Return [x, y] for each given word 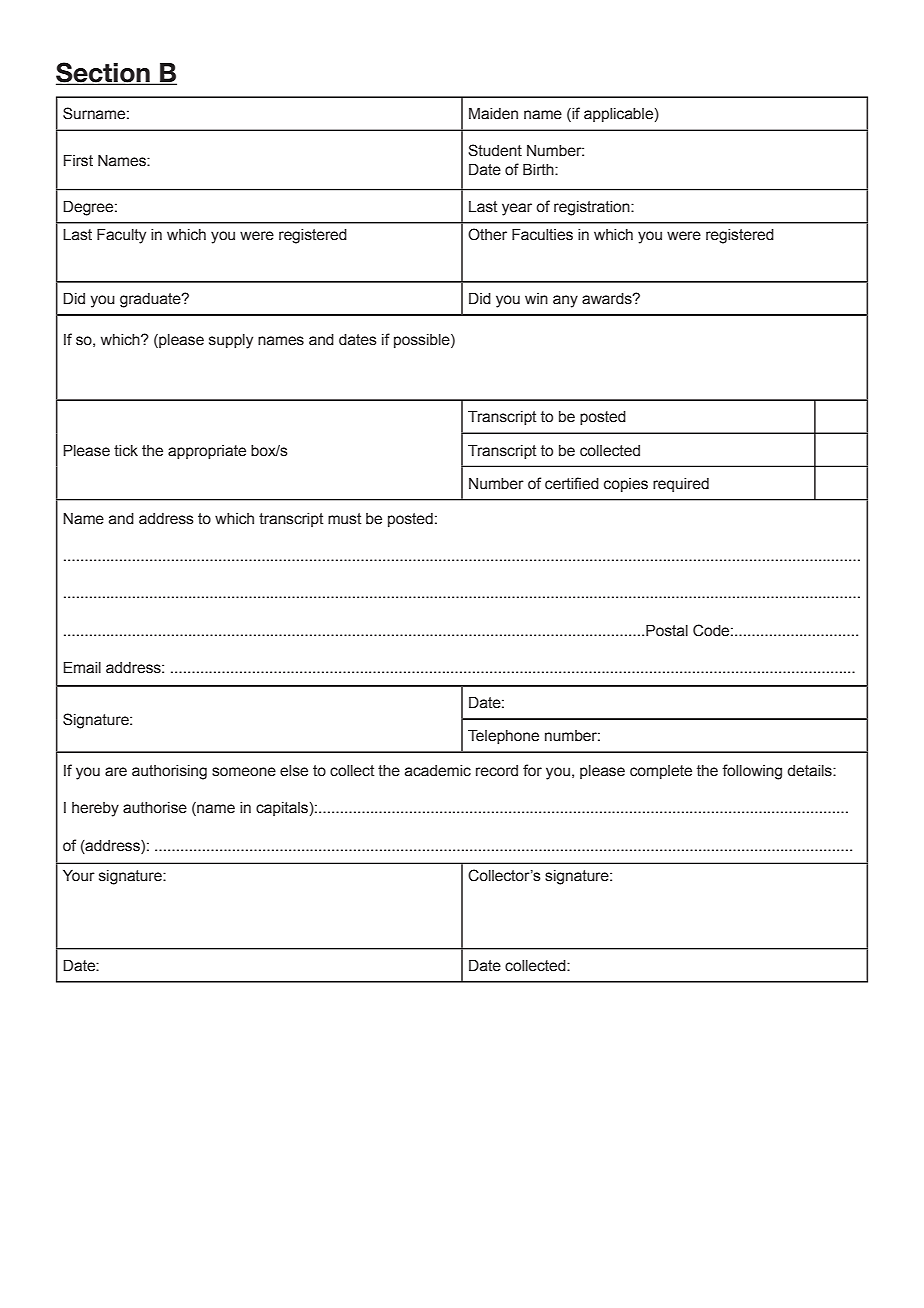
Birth [539, 170]
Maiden [493, 114]
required [681, 485]
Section [104, 73]
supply [231, 341]
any [565, 301]
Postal [667, 631]
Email [82, 668]
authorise [155, 808]
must [345, 519]
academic [438, 771]
